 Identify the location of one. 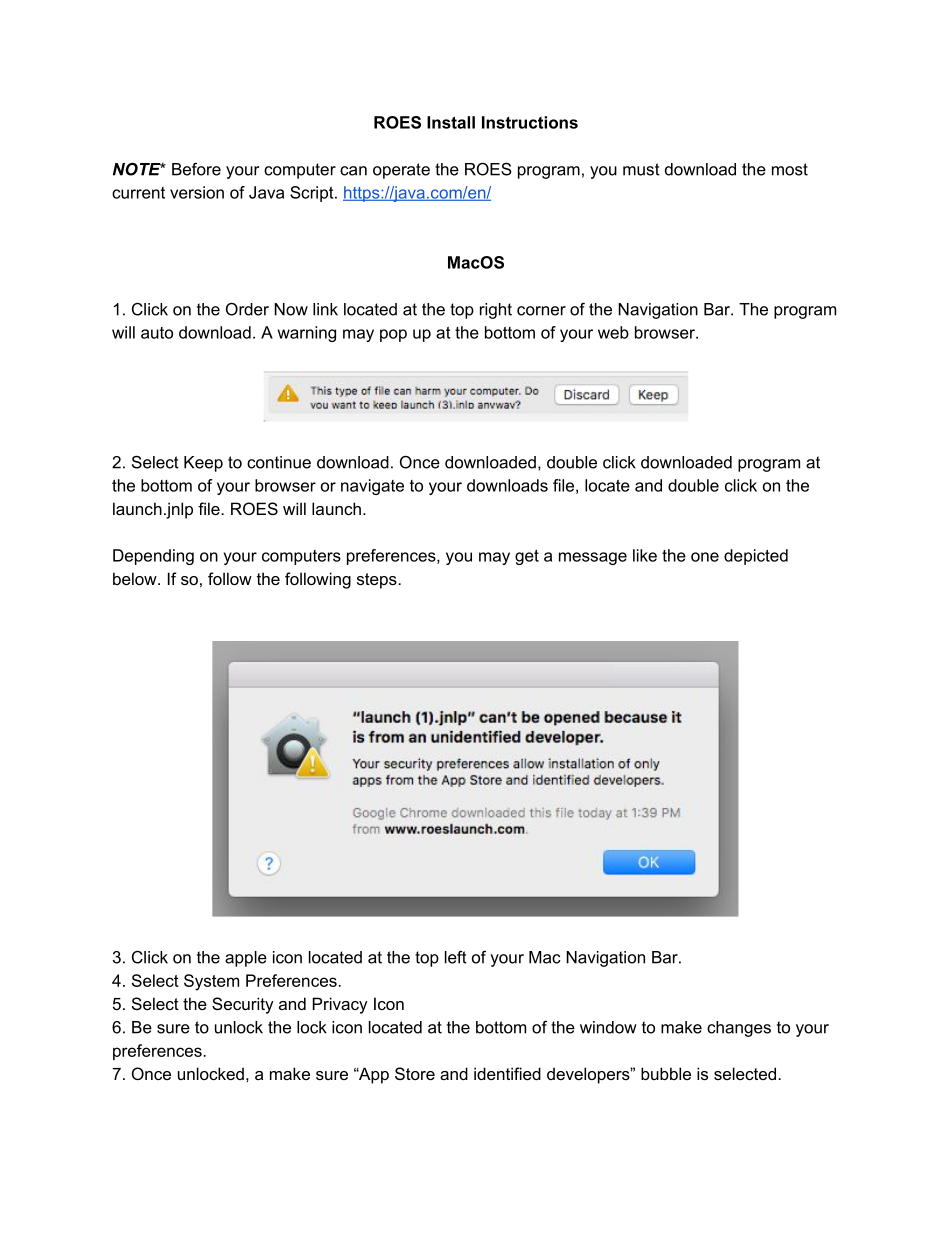
(705, 557).
